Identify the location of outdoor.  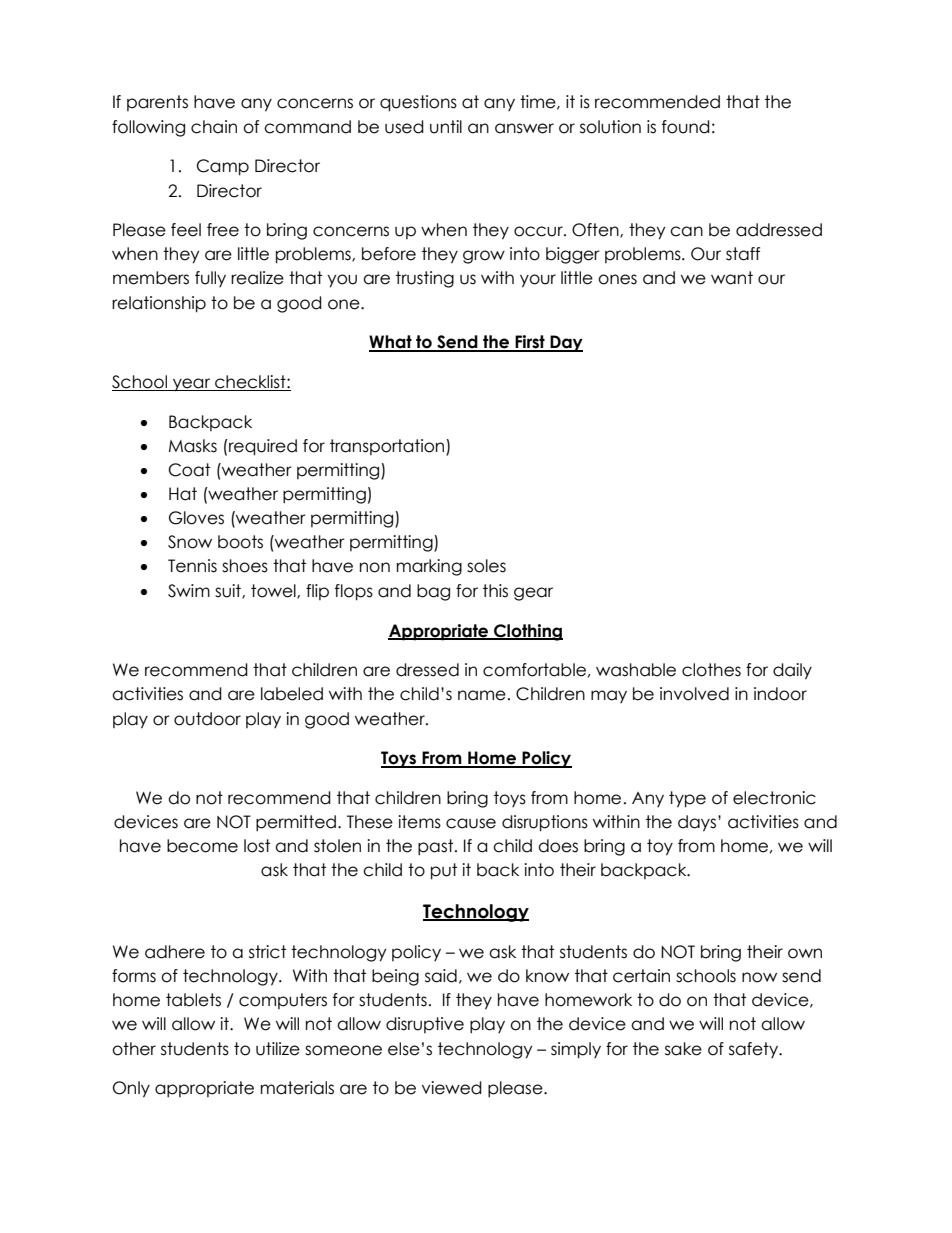
(207, 719).
